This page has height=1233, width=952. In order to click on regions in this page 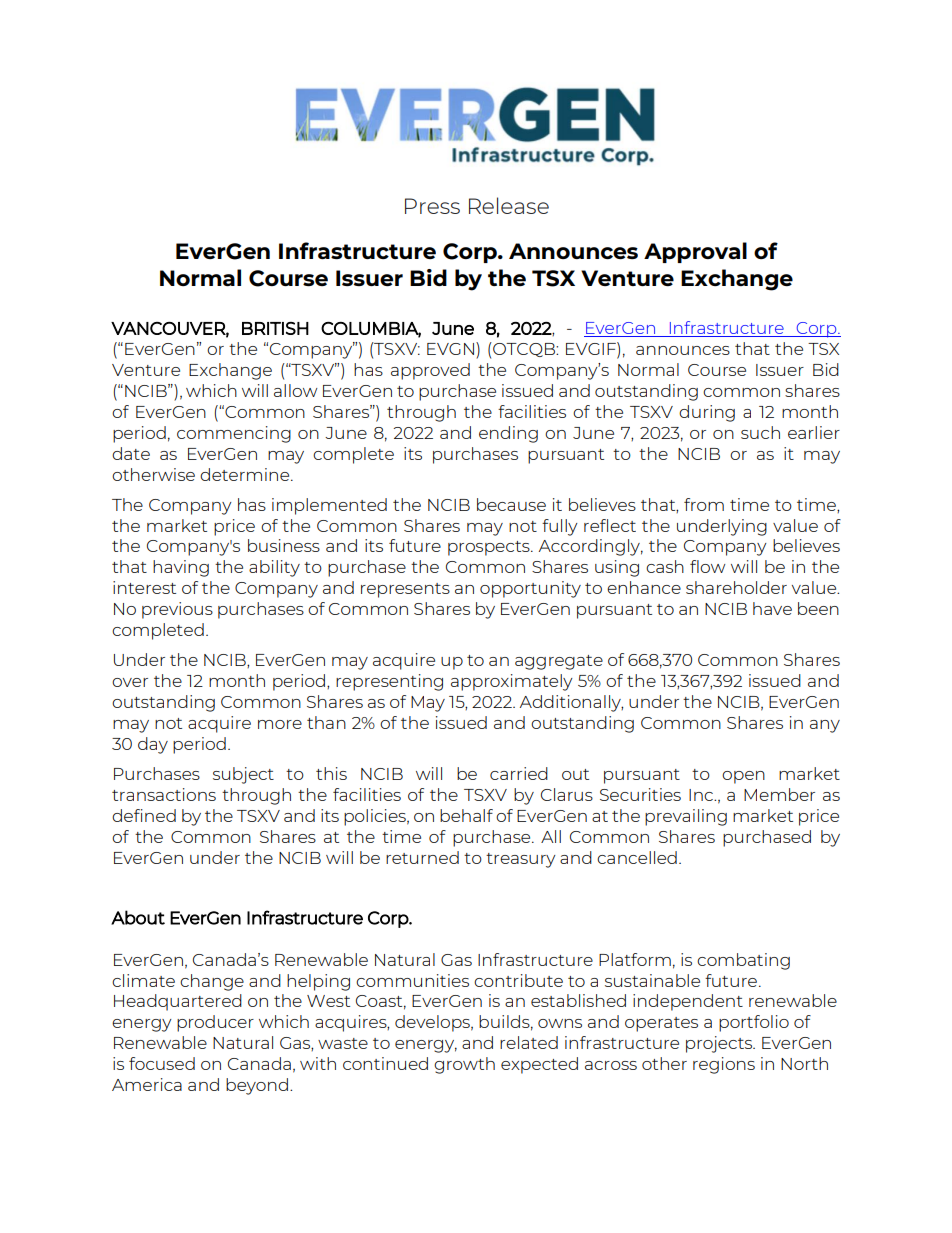, I will do `click(724, 1065)`.
